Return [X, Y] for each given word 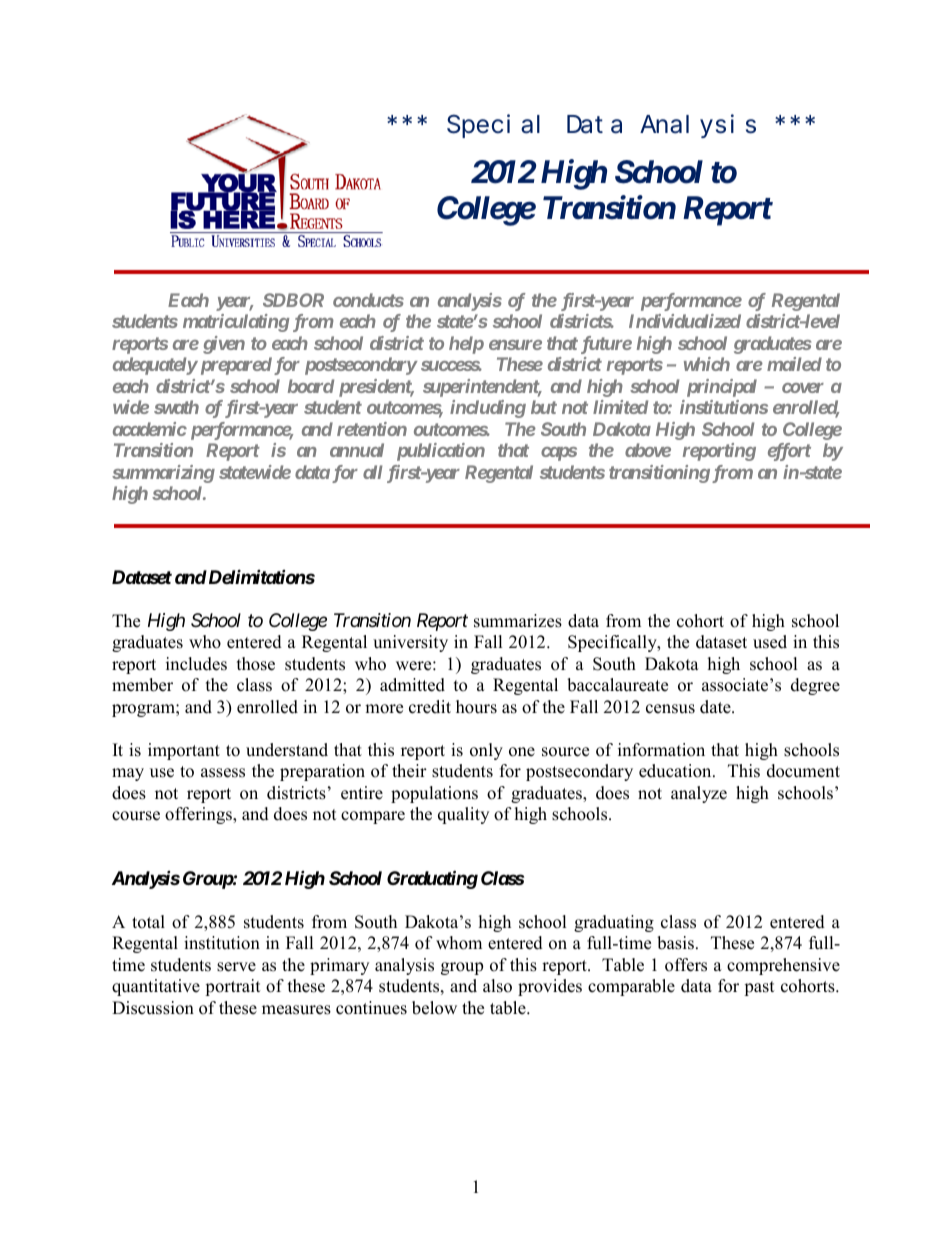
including [488, 409]
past [759, 988]
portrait [233, 987]
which [707, 364]
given [224, 345]
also [497, 986]
